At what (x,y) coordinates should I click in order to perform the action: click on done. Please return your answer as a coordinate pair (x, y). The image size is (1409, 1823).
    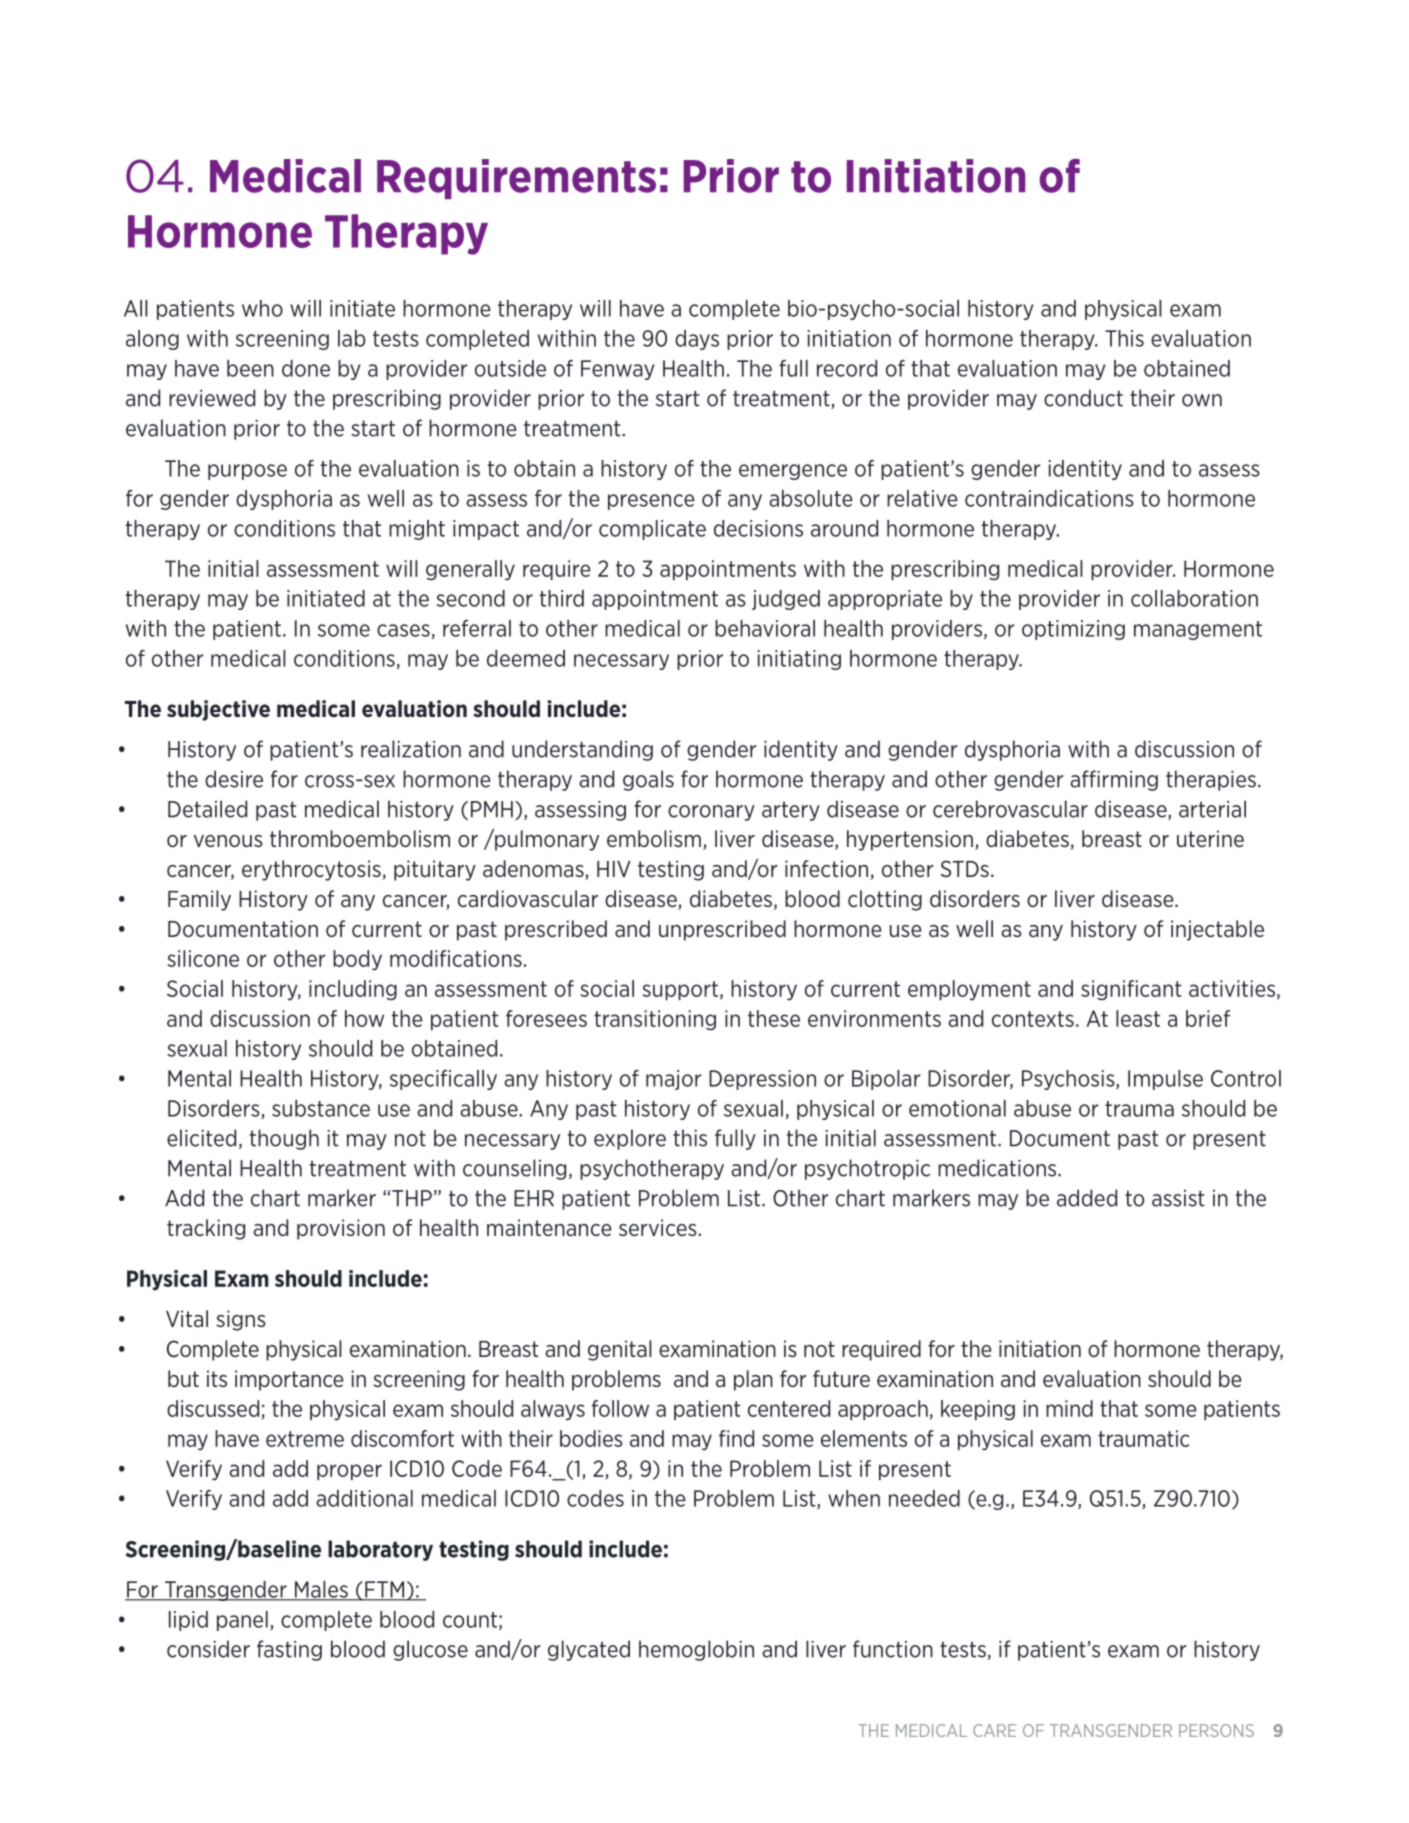
    Looking at the image, I should click on (306, 368).
